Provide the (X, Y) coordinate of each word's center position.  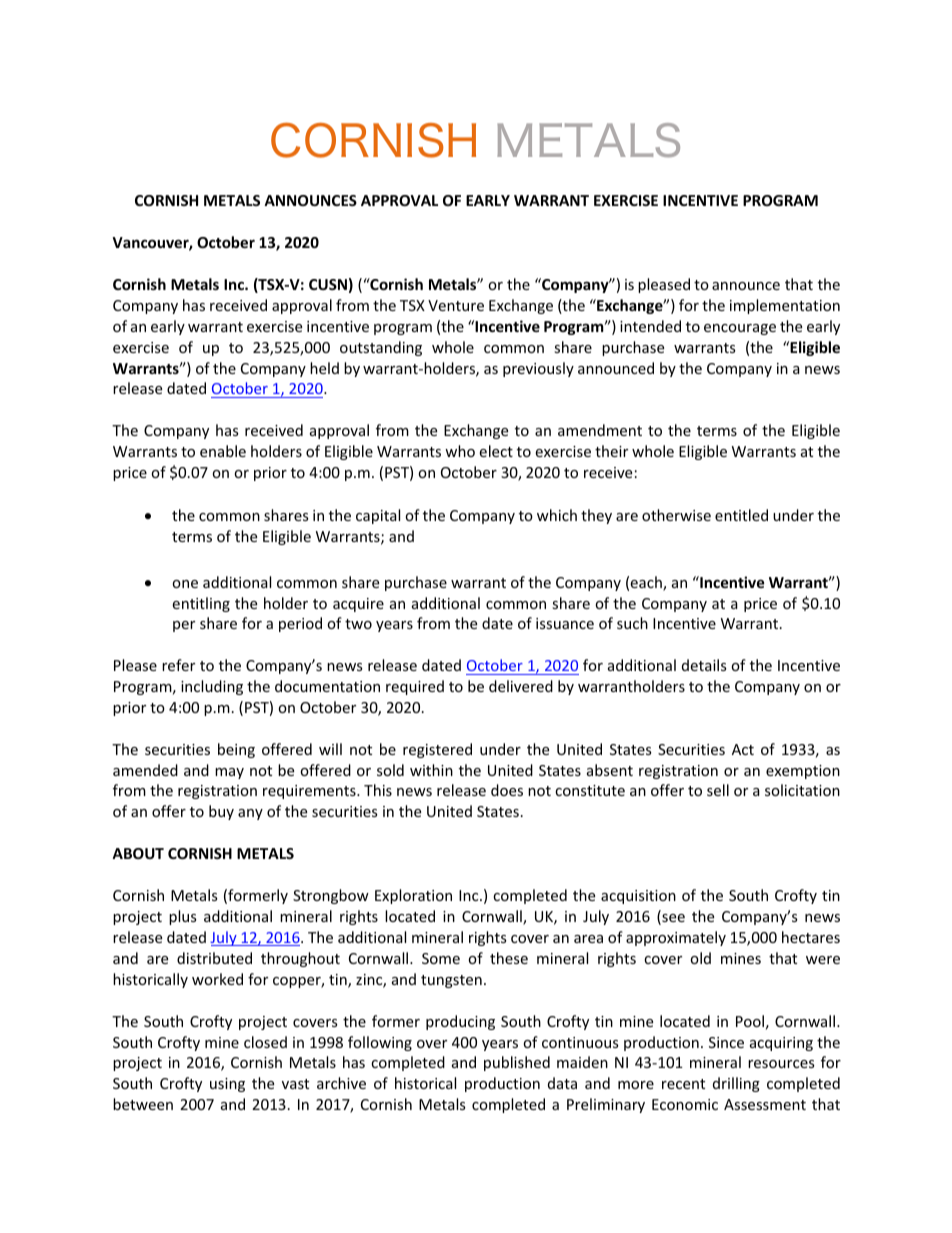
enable (223, 451)
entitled (741, 515)
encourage (740, 329)
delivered (521, 686)
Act (743, 749)
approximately (676, 938)
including (212, 687)
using (227, 1085)
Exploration (413, 896)
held (324, 368)
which (557, 515)
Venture (456, 305)
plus (183, 917)
